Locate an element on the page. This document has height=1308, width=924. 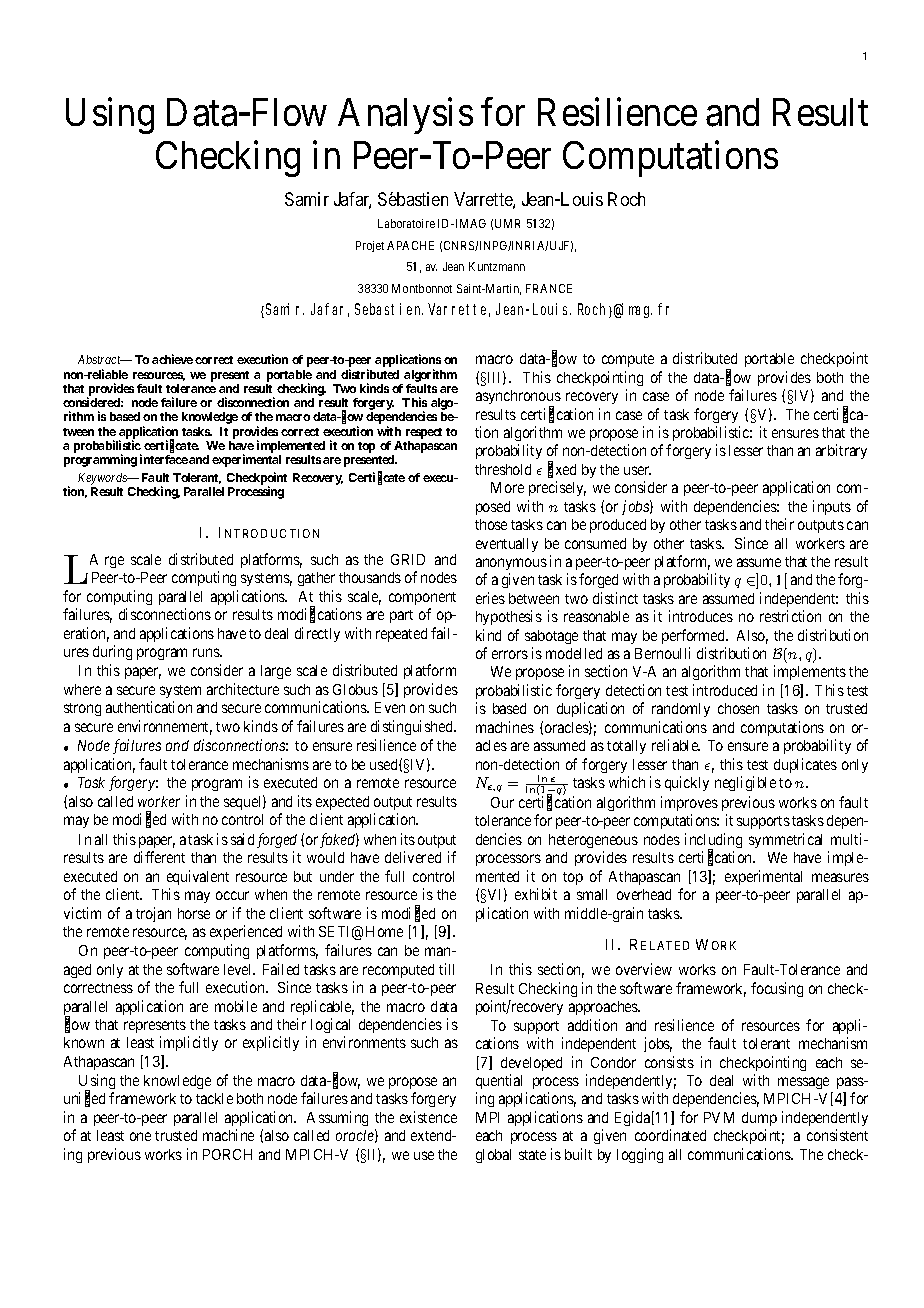
dump is located at coordinates (759, 1119).
